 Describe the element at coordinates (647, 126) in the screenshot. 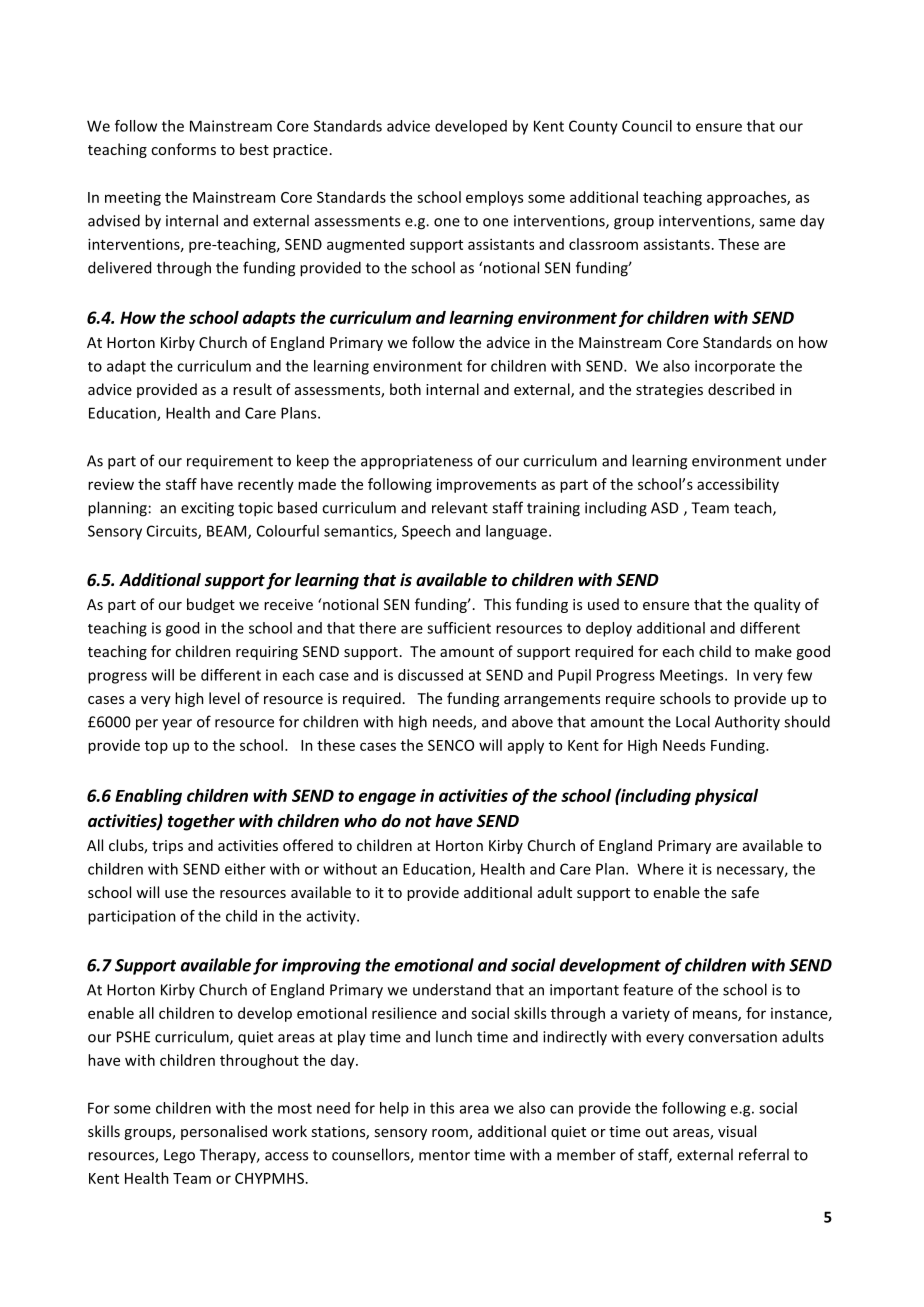

I see `Council` at that location.
